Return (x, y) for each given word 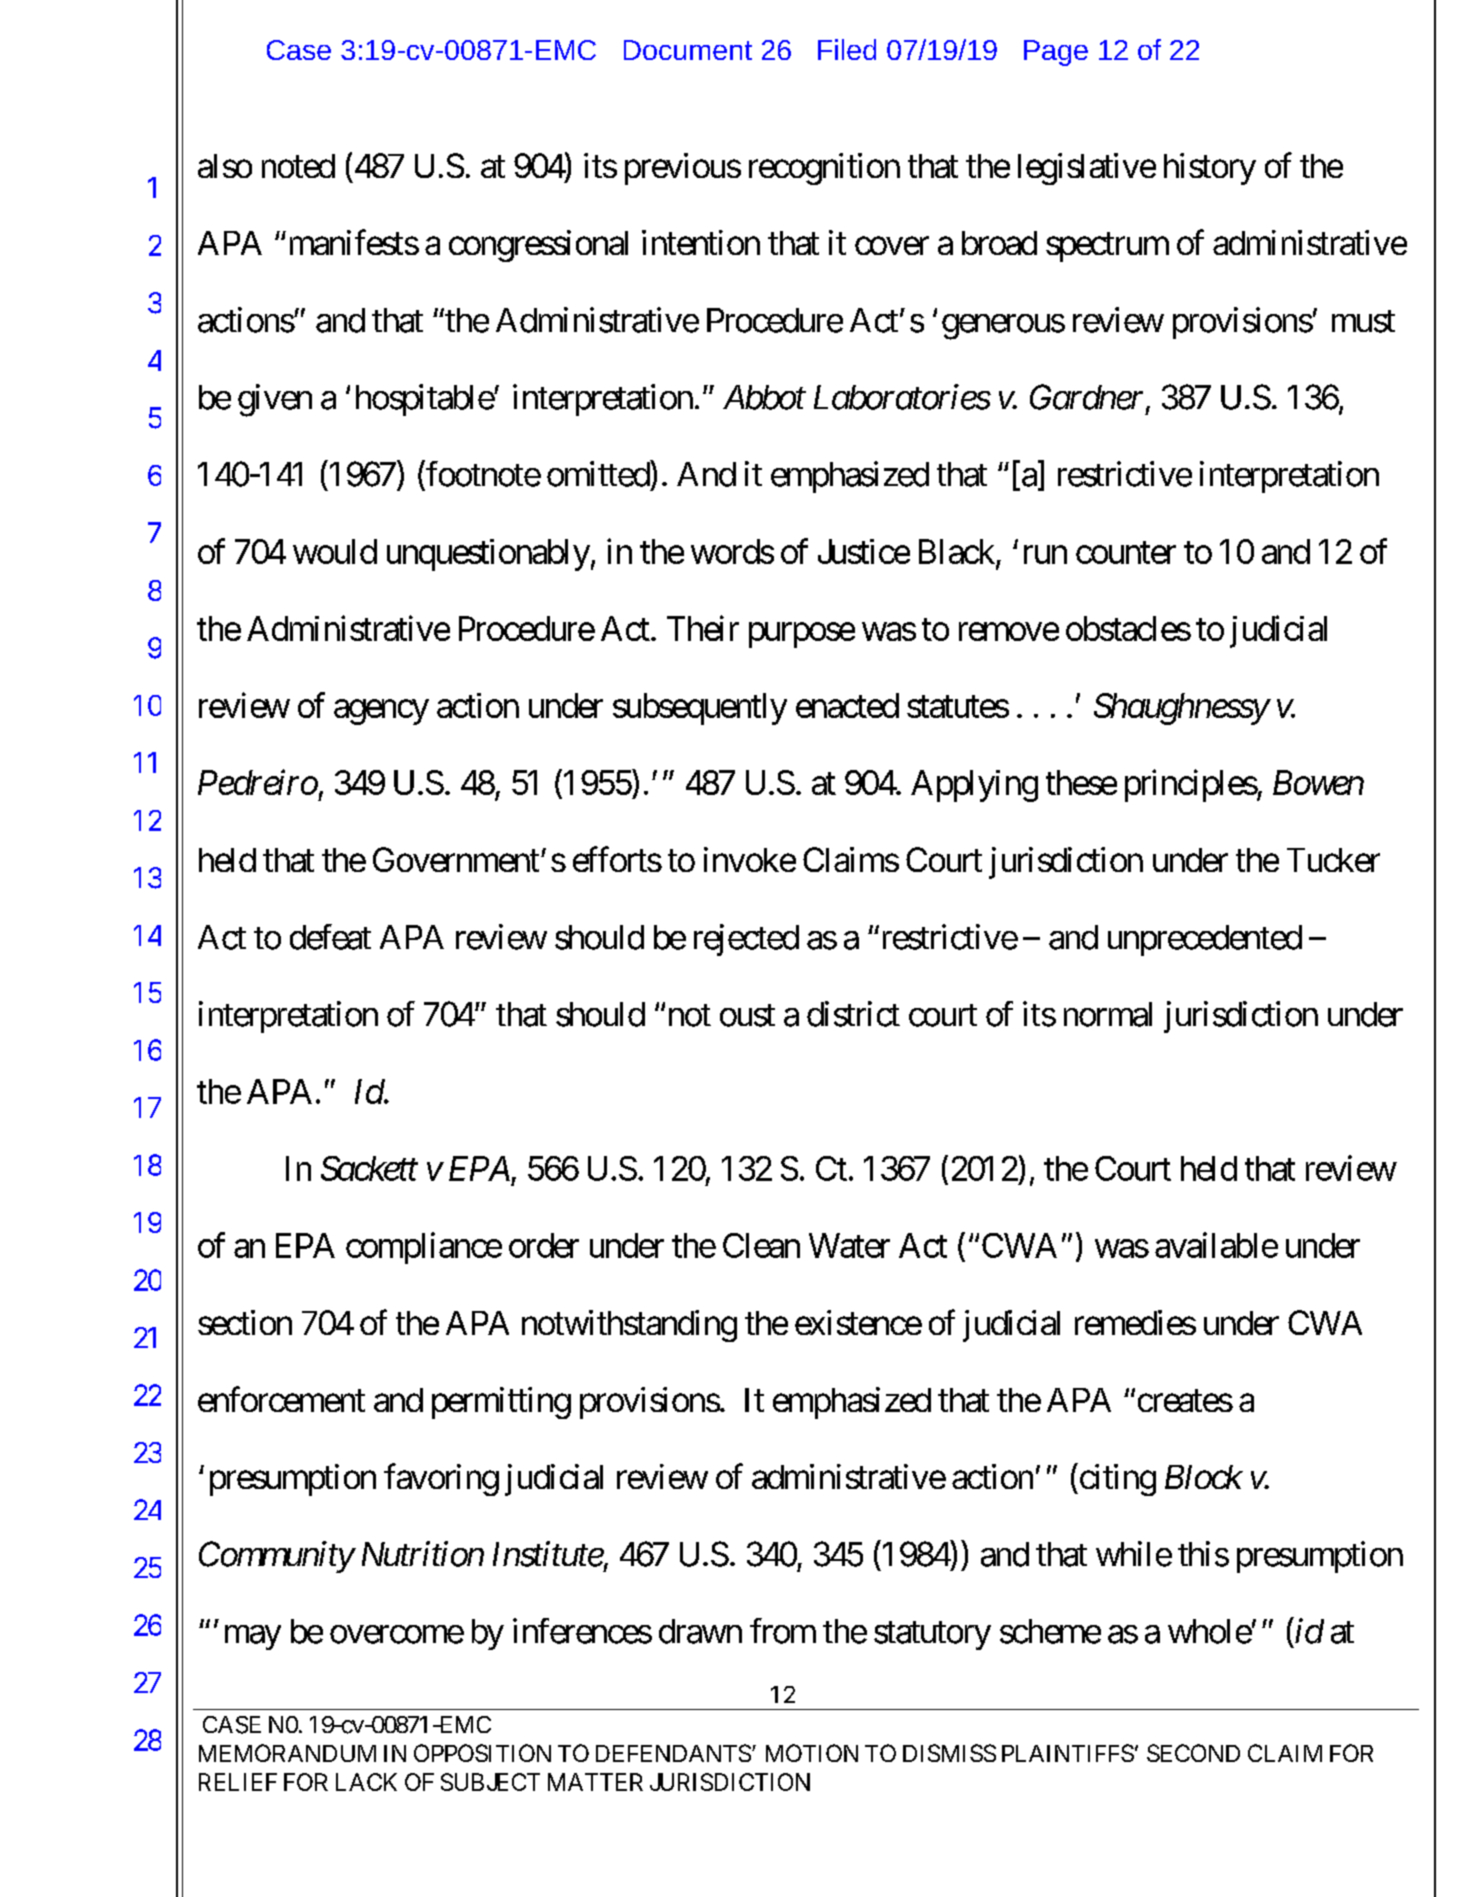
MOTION (812, 1753)
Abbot (764, 397)
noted (298, 166)
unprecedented (1205, 940)
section (245, 1322)
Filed (847, 49)
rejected (746, 940)
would (335, 551)
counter (1126, 553)
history (1210, 169)
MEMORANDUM (287, 1753)
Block (1204, 1477)
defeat (330, 937)
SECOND (1193, 1753)
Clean (761, 1245)
